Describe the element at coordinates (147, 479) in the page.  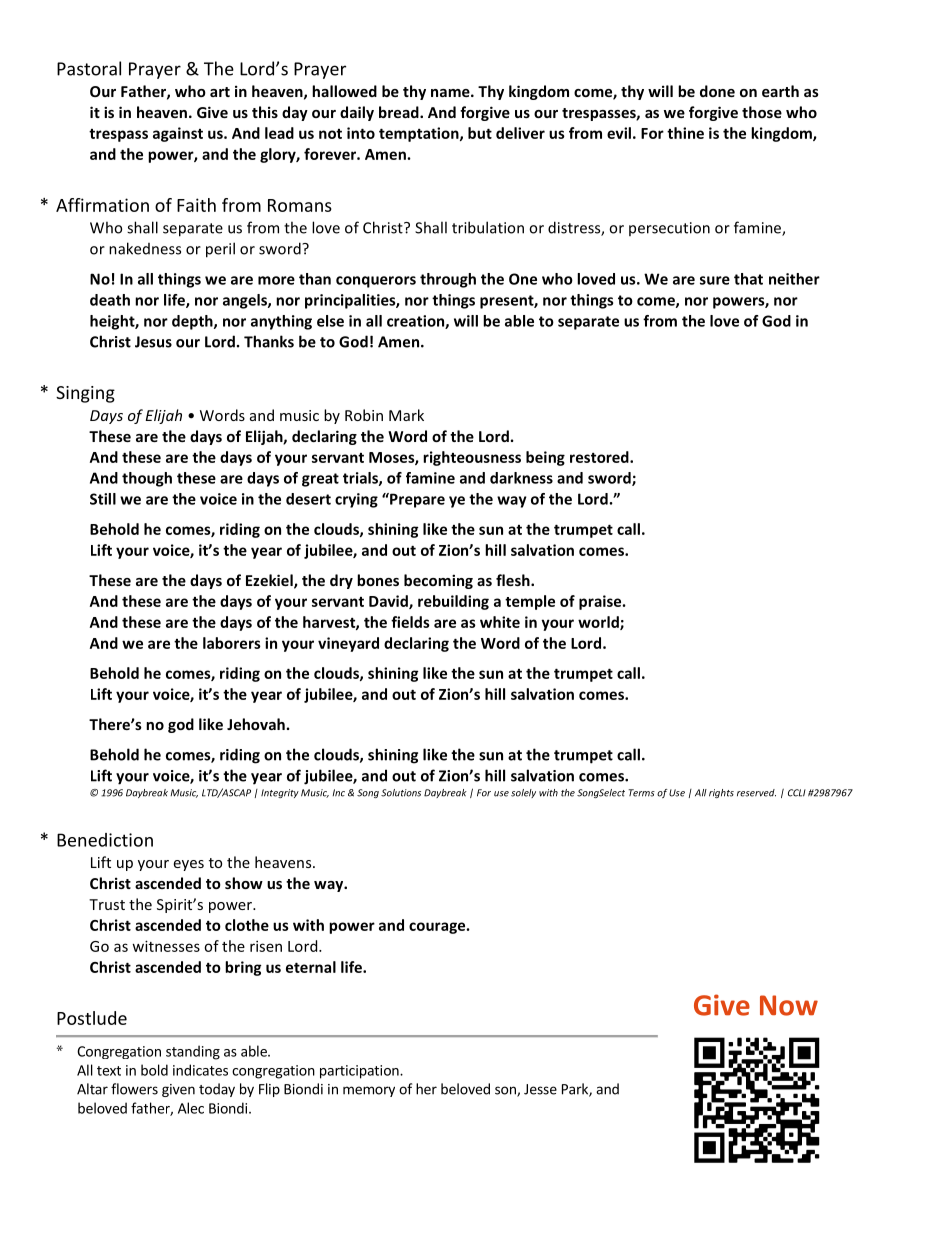
I see `though` at that location.
